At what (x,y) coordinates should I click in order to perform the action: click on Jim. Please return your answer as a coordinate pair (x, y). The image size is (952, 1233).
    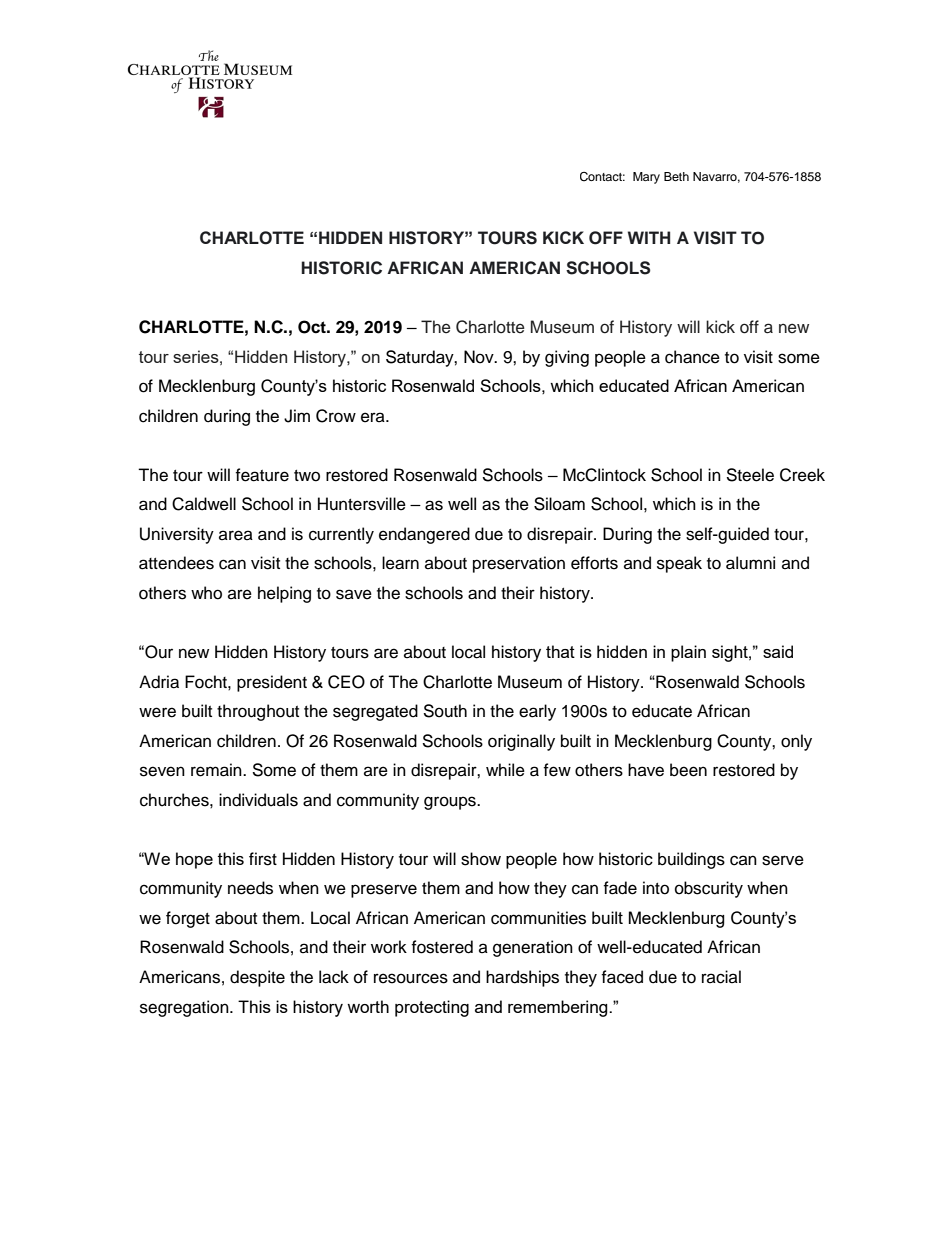
    Looking at the image, I should click on (297, 416).
